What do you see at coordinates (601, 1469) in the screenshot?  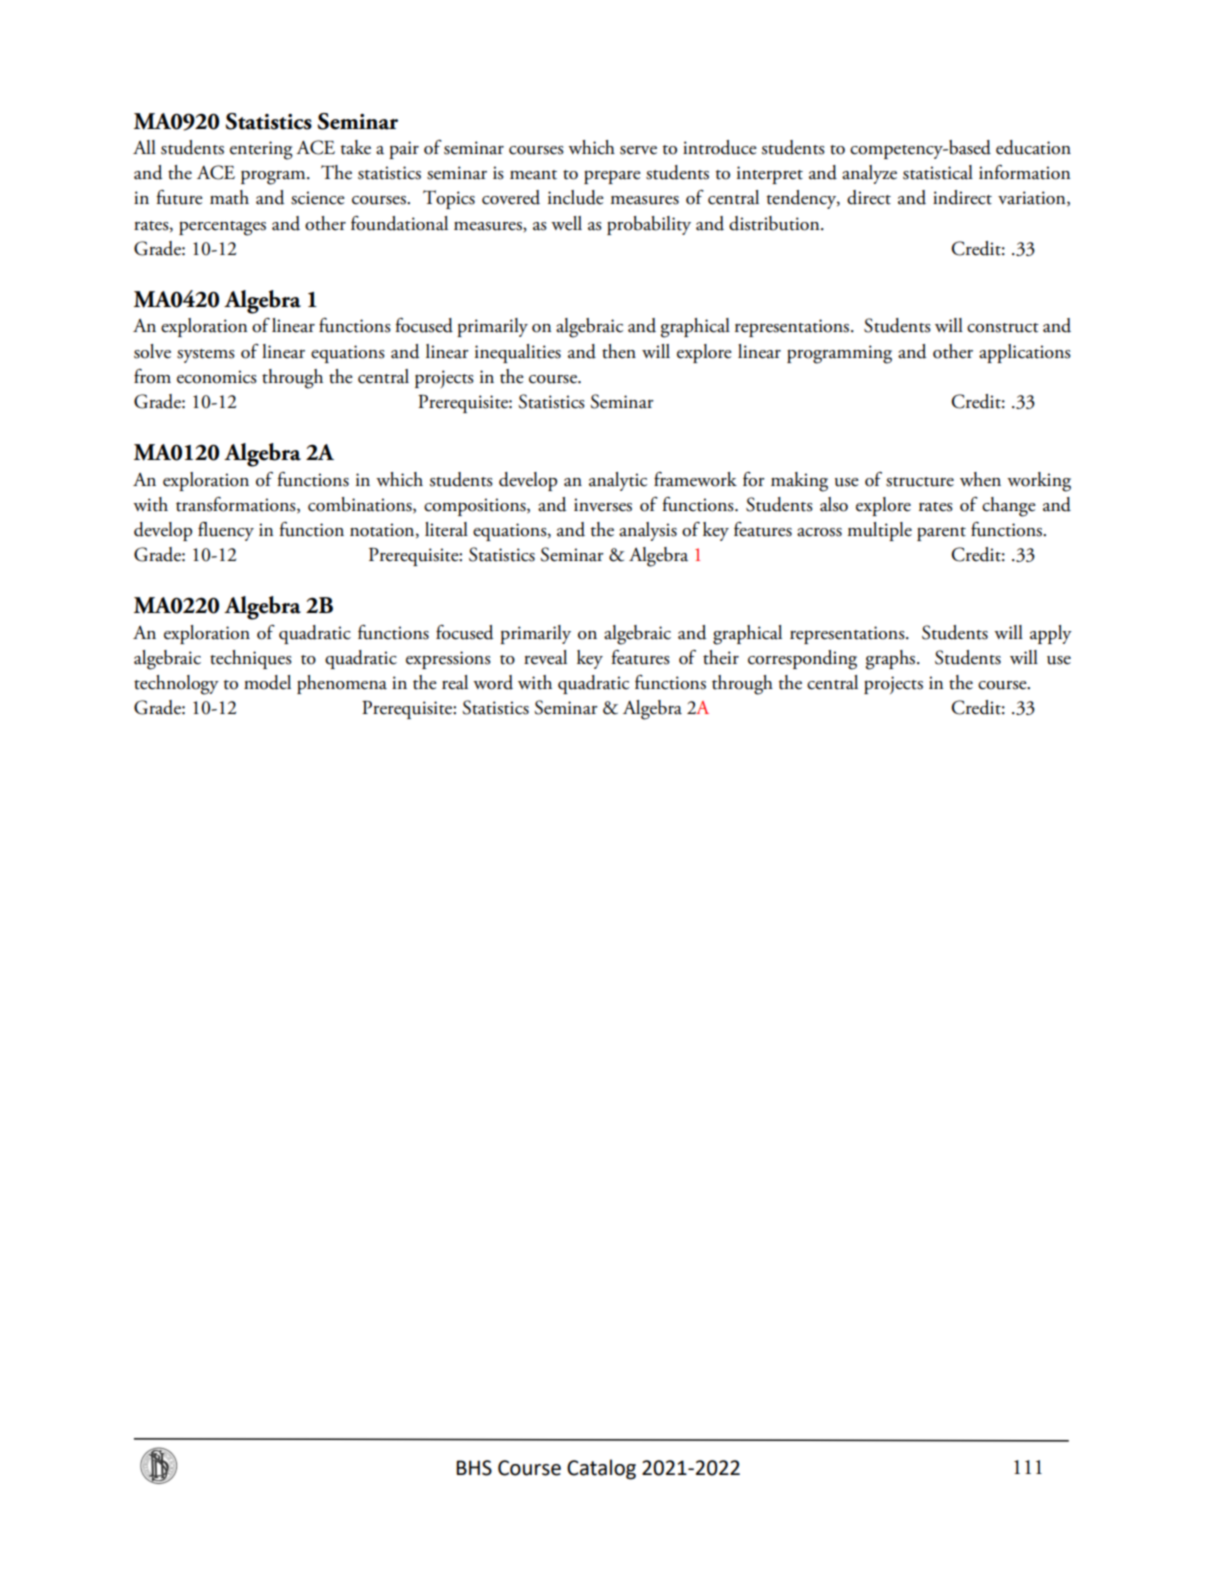 I see `Catalog` at bounding box center [601, 1469].
